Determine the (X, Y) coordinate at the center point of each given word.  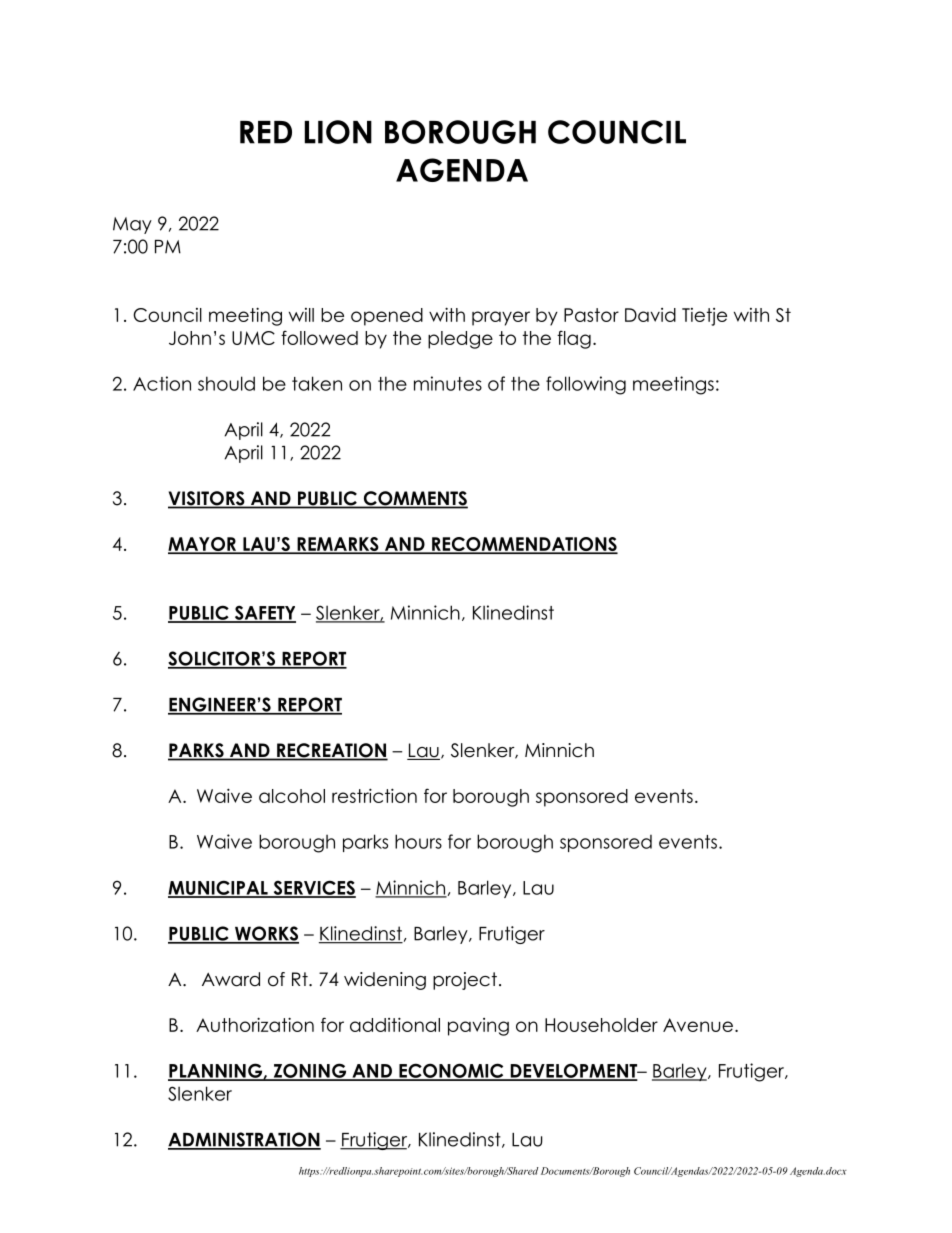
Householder (601, 1025)
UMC (253, 338)
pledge (460, 340)
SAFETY (264, 613)
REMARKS (338, 545)
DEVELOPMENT (574, 1071)
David (650, 315)
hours (418, 841)
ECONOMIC (451, 1071)
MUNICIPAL (219, 888)
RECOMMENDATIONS (524, 545)
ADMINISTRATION (244, 1140)
